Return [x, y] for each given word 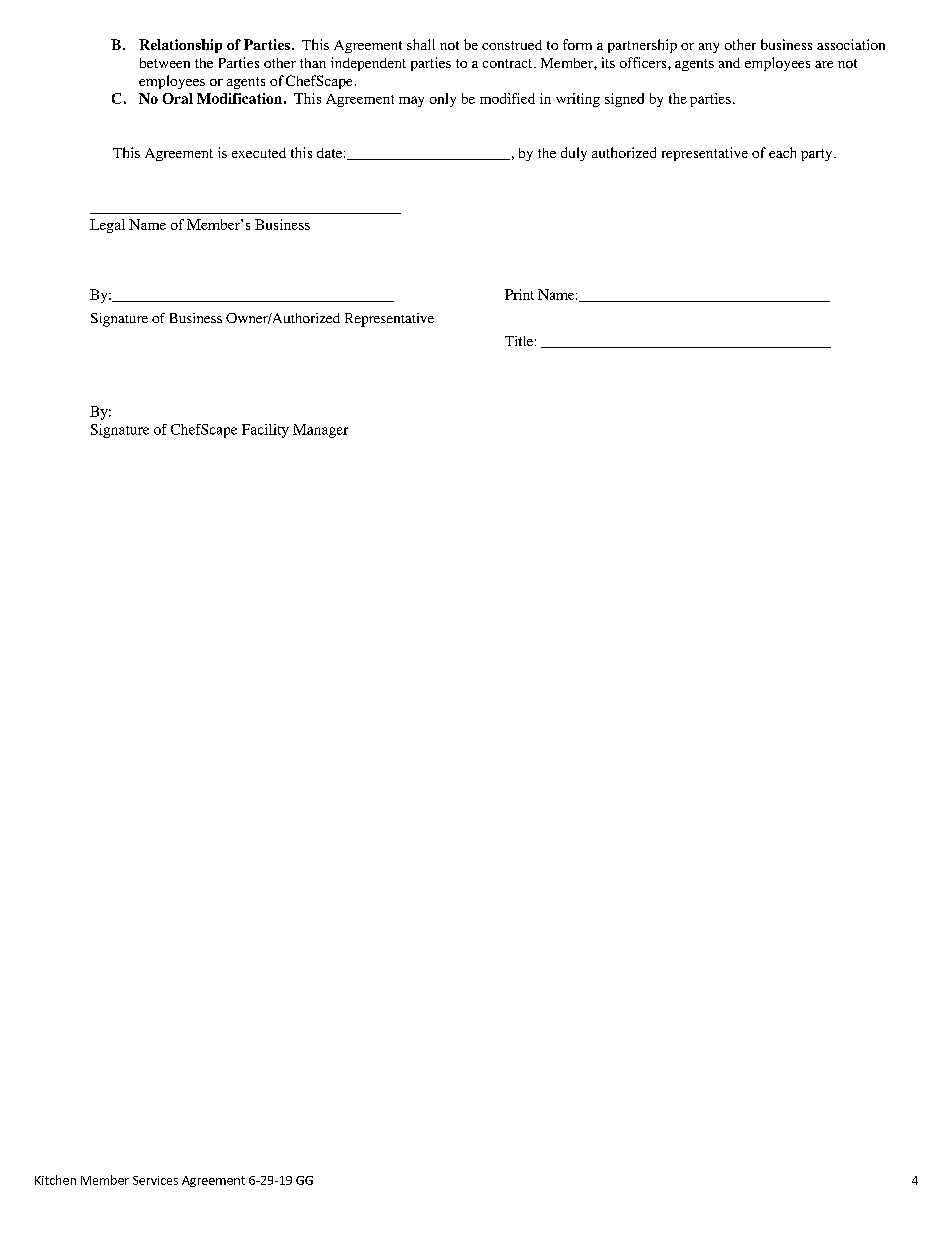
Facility [265, 431]
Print [519, 294]
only [443, 100]
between [165, 63]
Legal [107, 226]
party [818, 155]
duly [574, 154]
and [729, 63]
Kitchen [55, 1180]
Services [155, 1180]
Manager [320, 431]
